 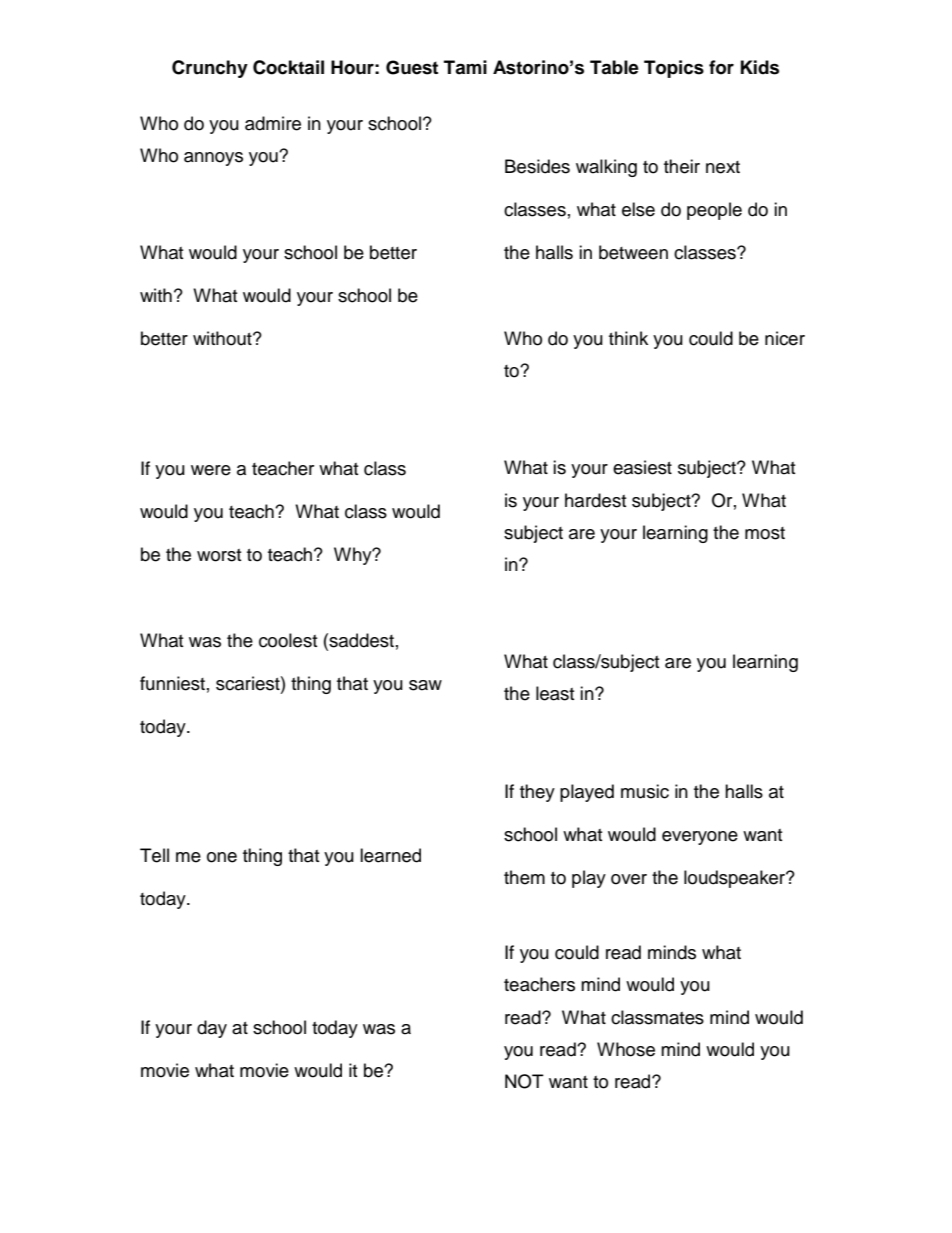 I want to click on easiest, so click(x=642, y=467).
